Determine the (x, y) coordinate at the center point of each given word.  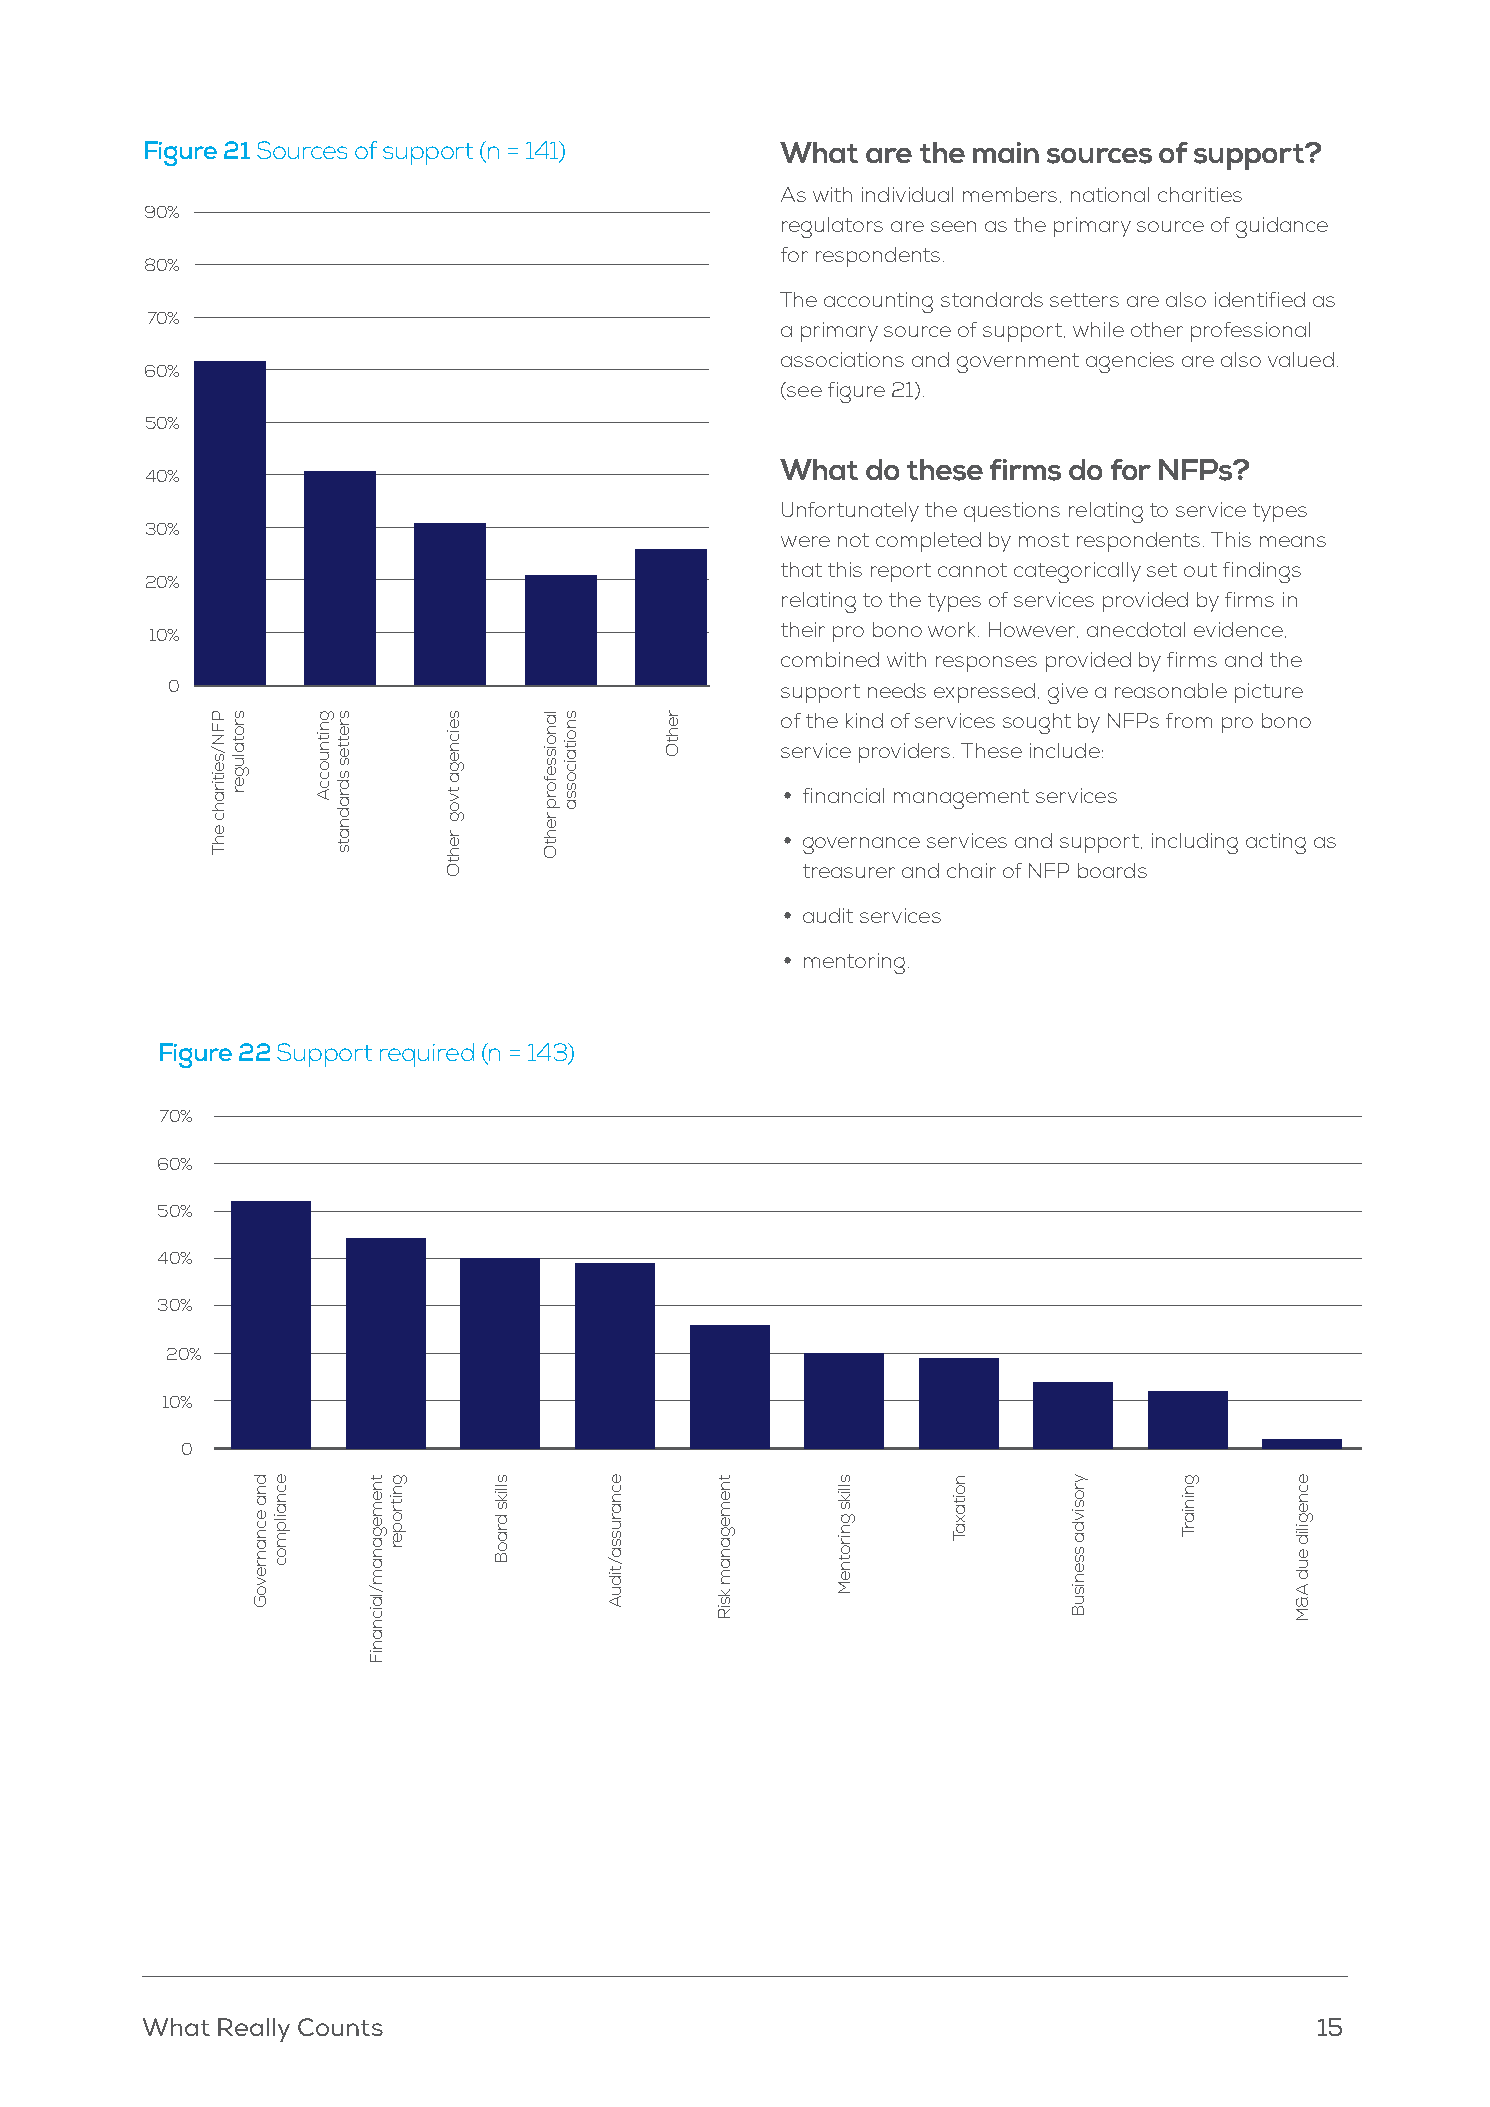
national (1110, 194)
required (427, 1055)
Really (254, 2030)
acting (1276, 843)
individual (907, 194)
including (1195, 843)
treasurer (849, 871)
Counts (340, 2027)
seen (953, 226)
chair (971, 870)
